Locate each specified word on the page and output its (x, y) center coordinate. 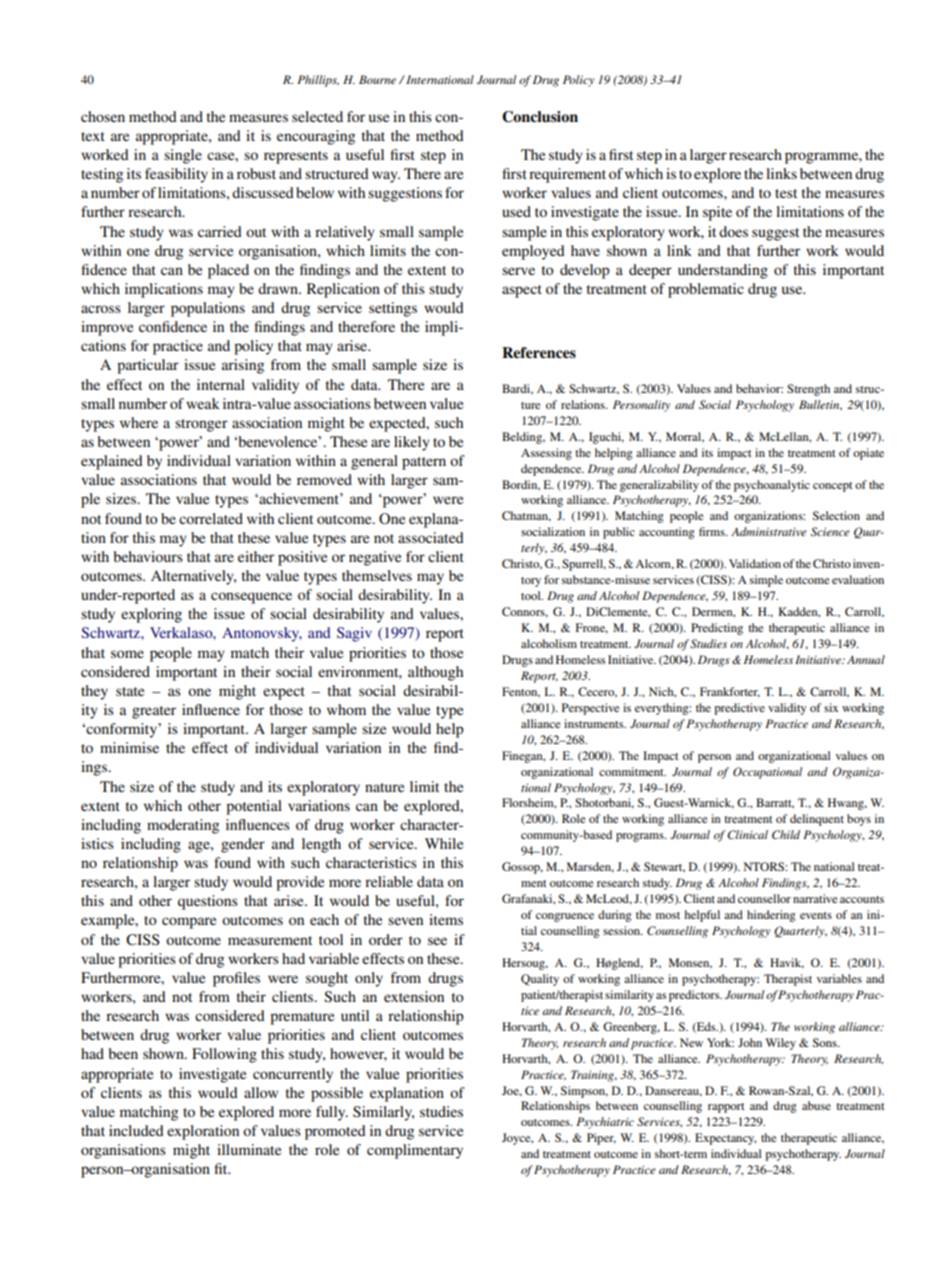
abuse (816, 1105)
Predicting (717, 629)
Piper (601, 1139)
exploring (151, 615)
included (136, 1130)
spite (717, 213)
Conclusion (540, 117)
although (435, 673)
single (183, 156)
